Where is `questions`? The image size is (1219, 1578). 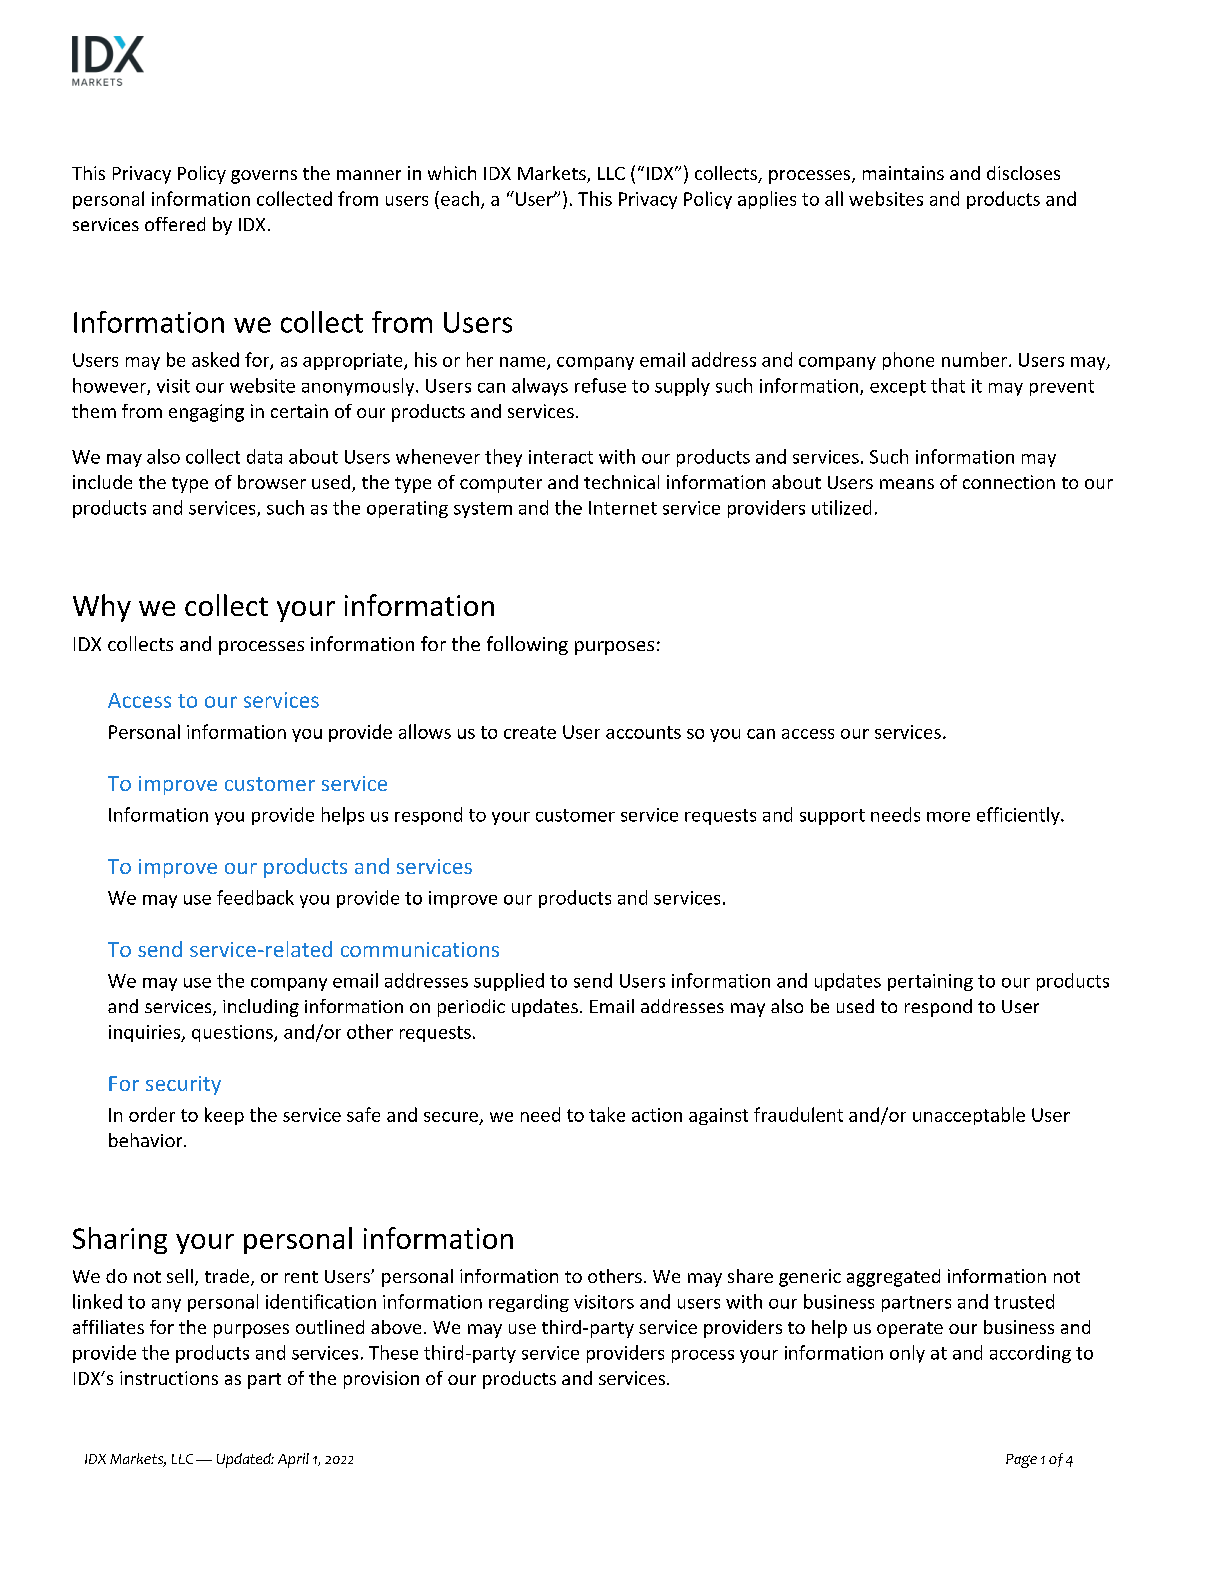 questions is located at coordinates (233, 1033).
